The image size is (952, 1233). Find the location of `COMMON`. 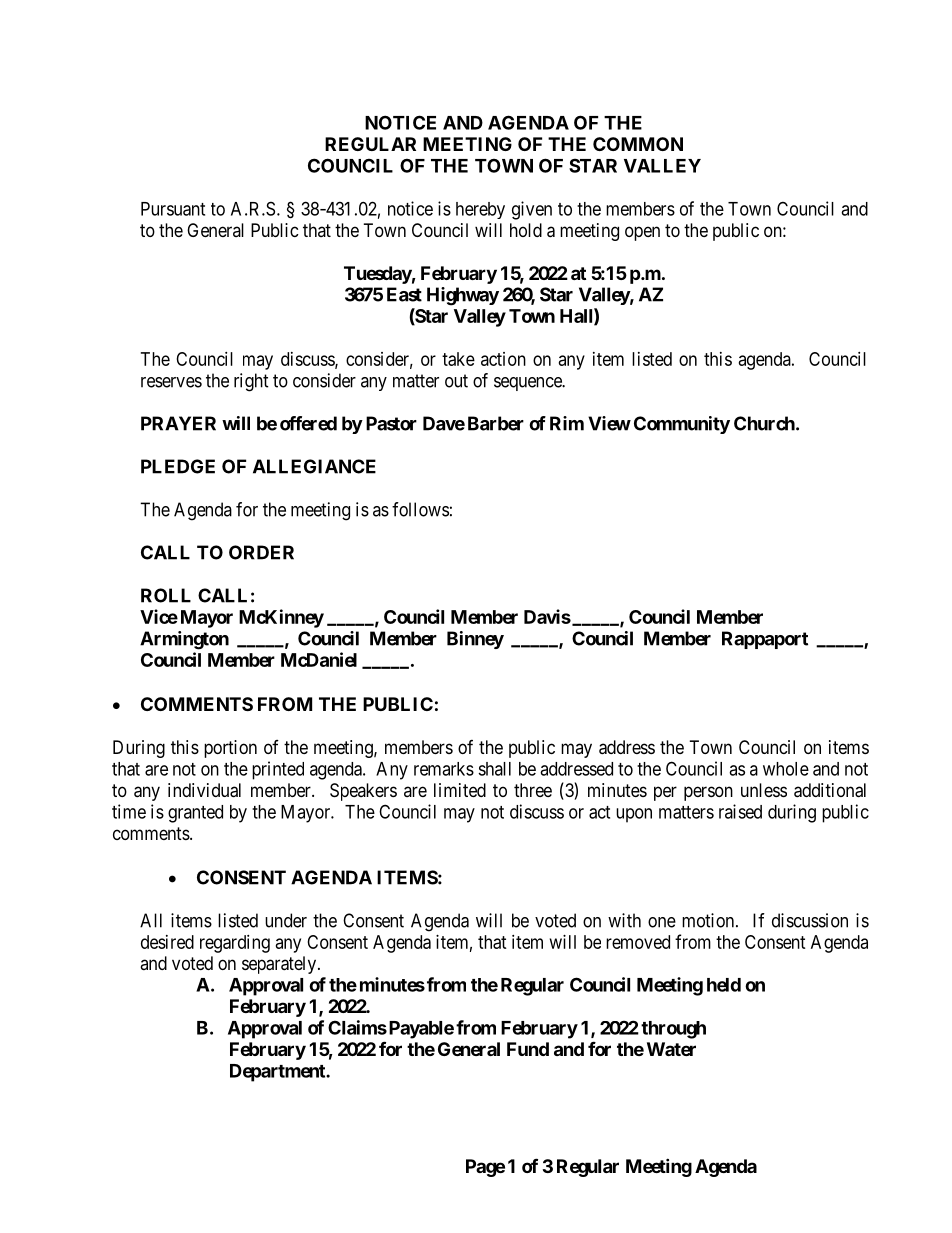

COMMON is located at coordinates (638, 144).
